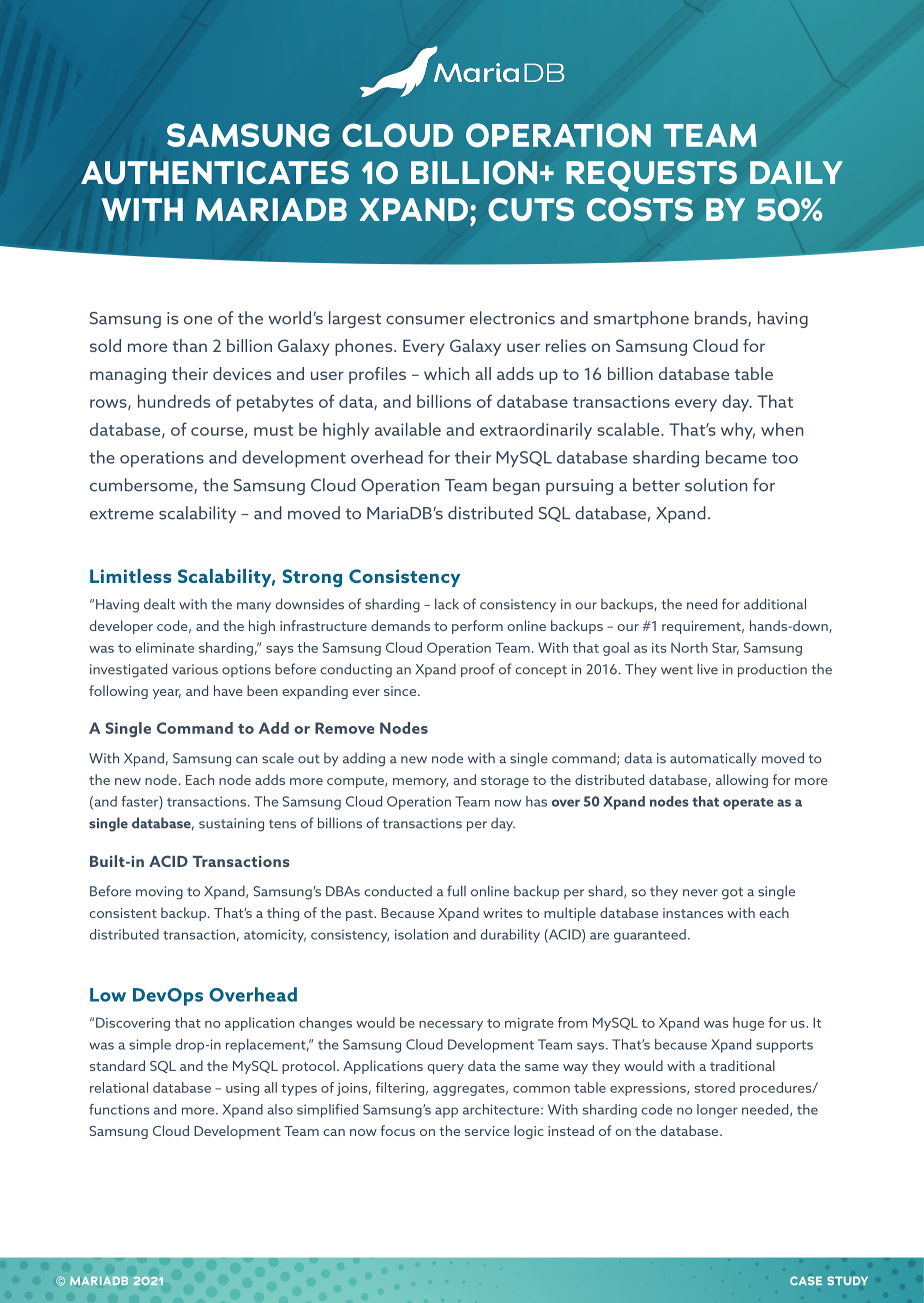  I want to click on huge, so click(748, 1024).
